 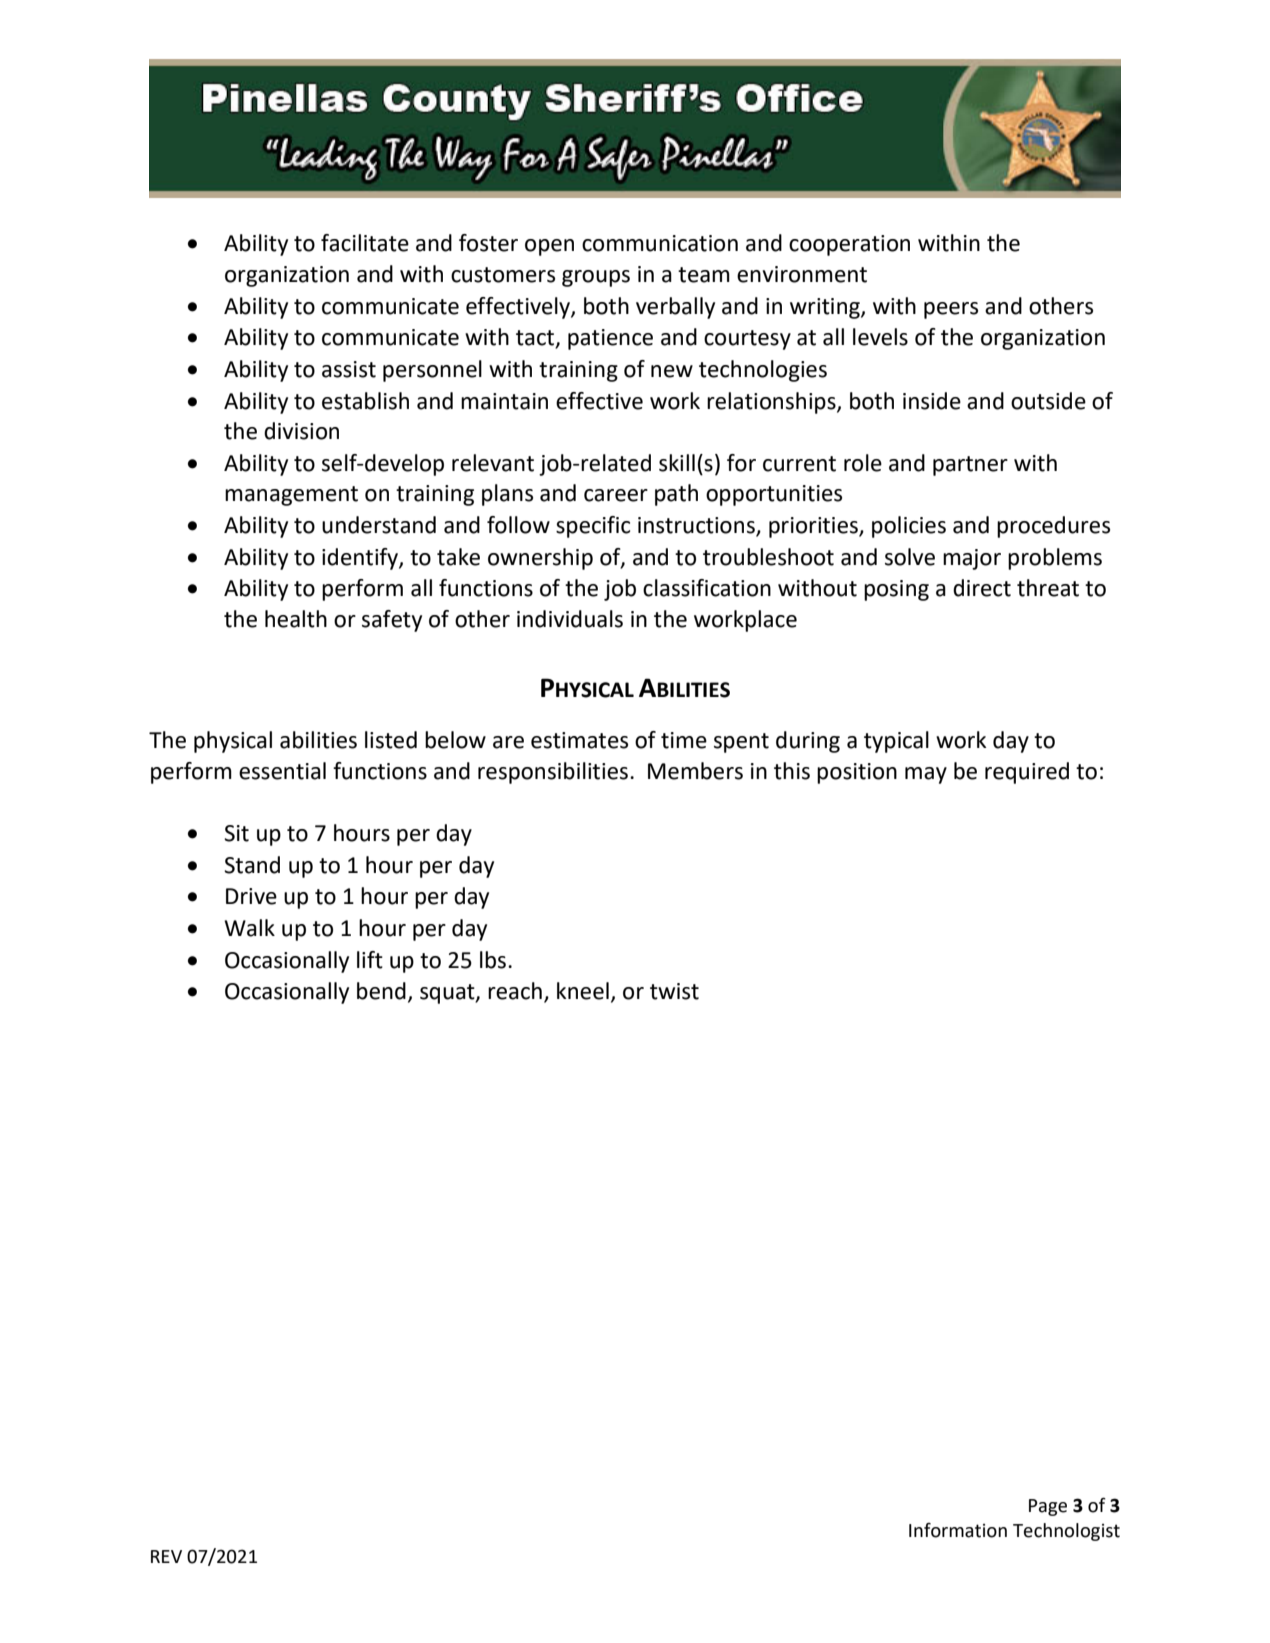 I want to click on REV, so click(x=166, y=1556).
